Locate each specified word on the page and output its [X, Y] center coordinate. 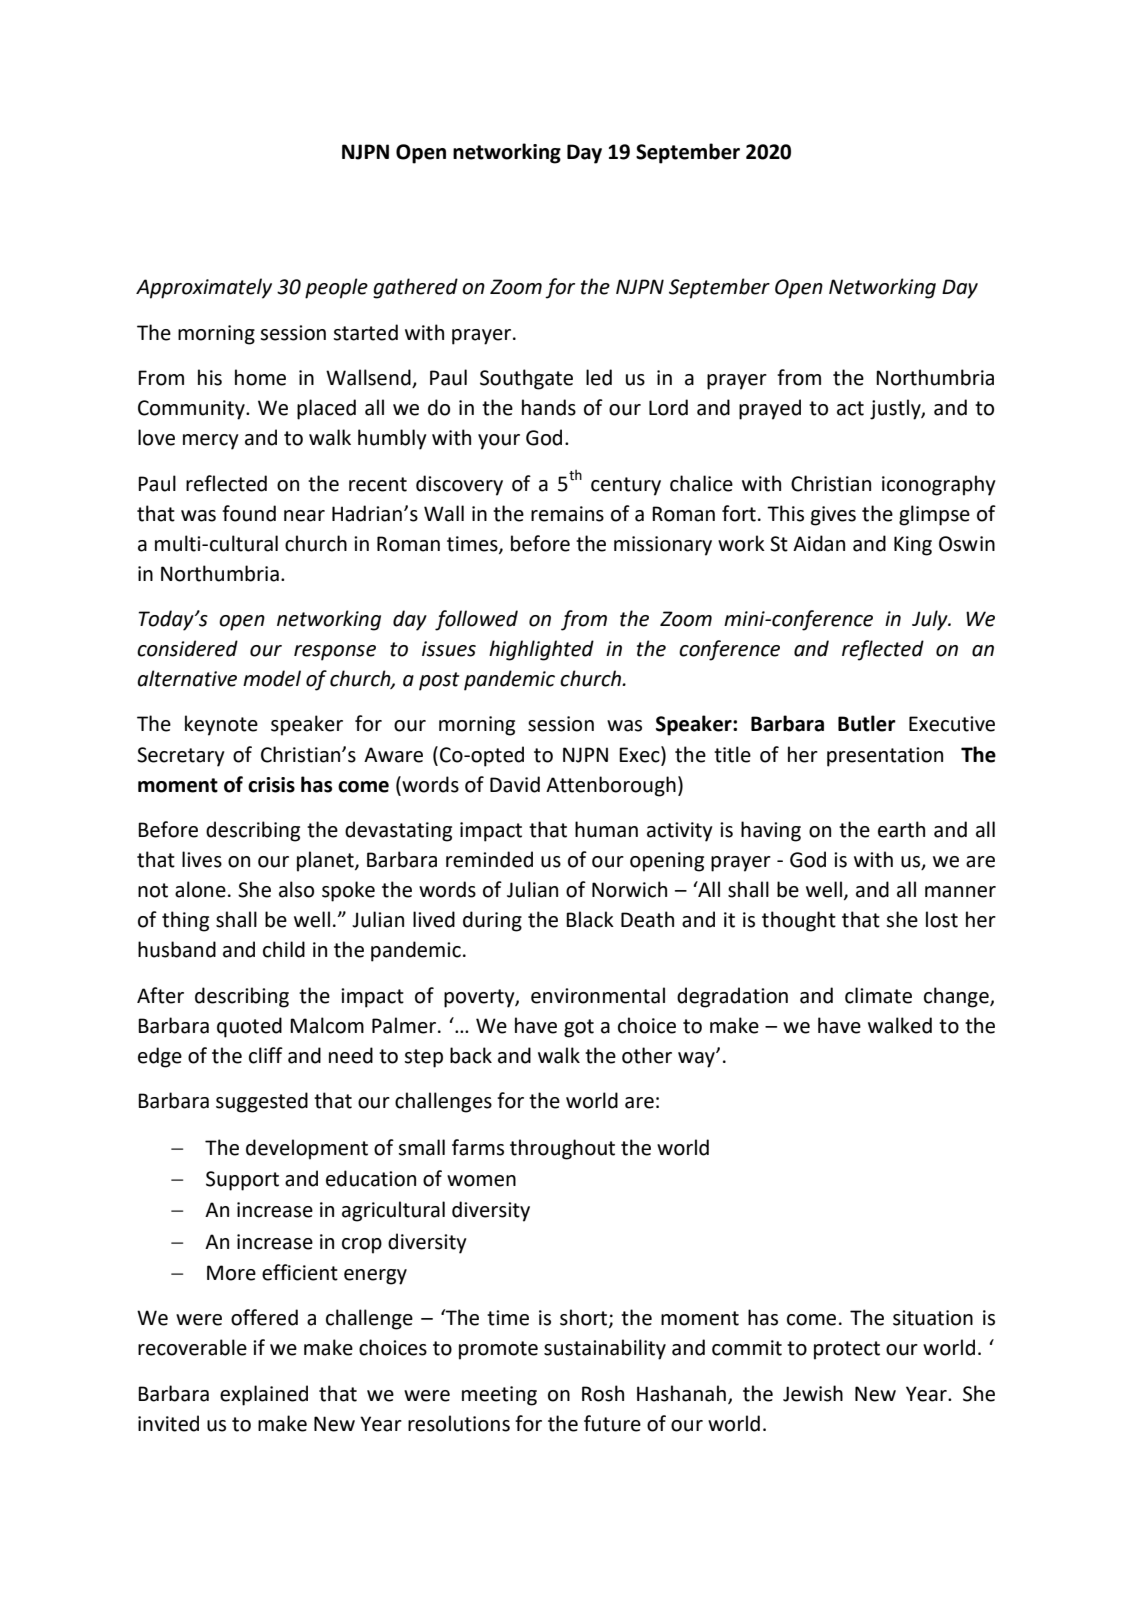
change [957, 997]
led [599, 377]
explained [264, 1395]
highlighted [541, 650]
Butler [867, 723]
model [272, 678]
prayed [770, 409]
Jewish [813, 1393]
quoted [249, 1027]
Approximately [204, 288]
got [579, 1028]
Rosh [603, 1393]
